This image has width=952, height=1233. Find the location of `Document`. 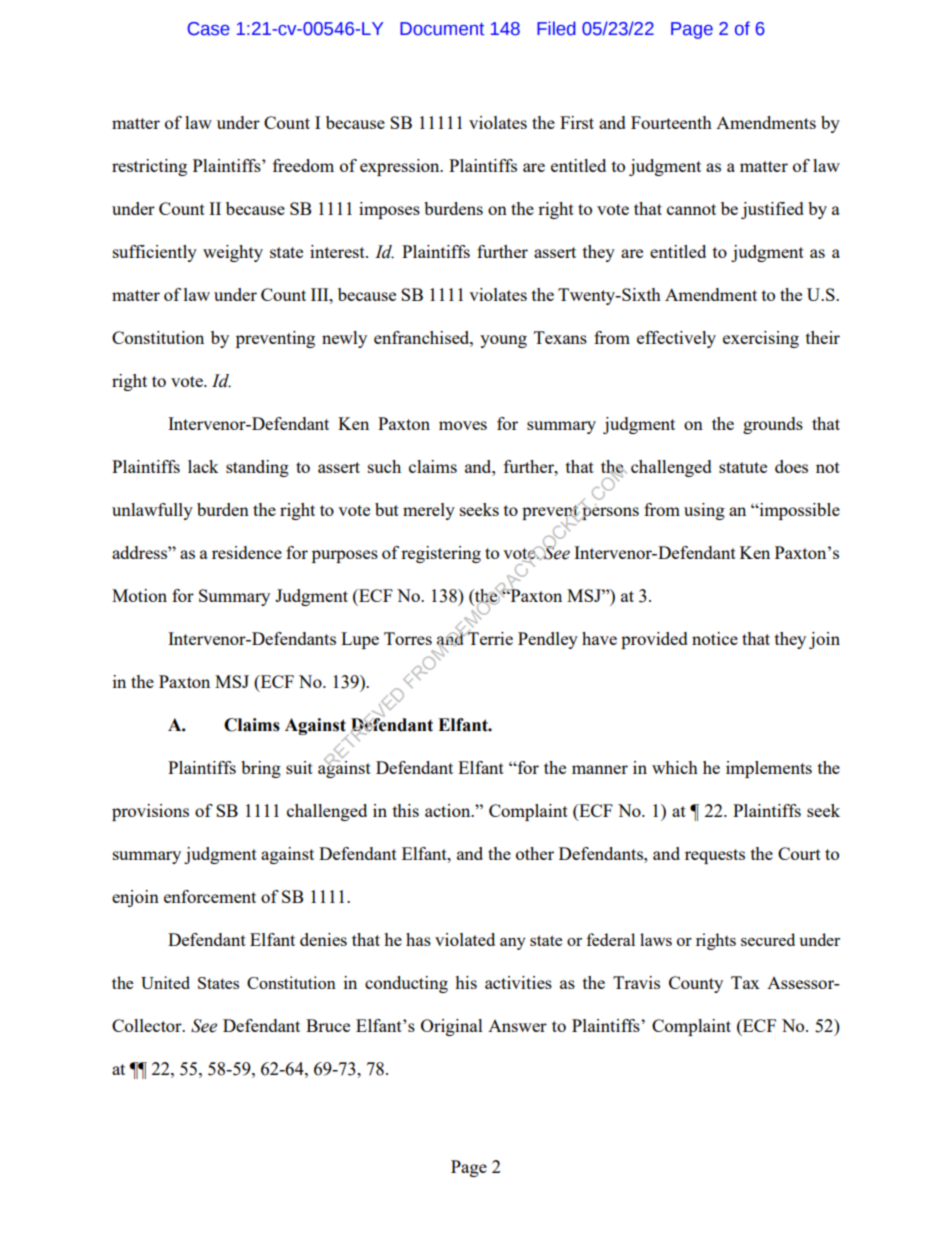

Document is located at coordinates (442, 29).
